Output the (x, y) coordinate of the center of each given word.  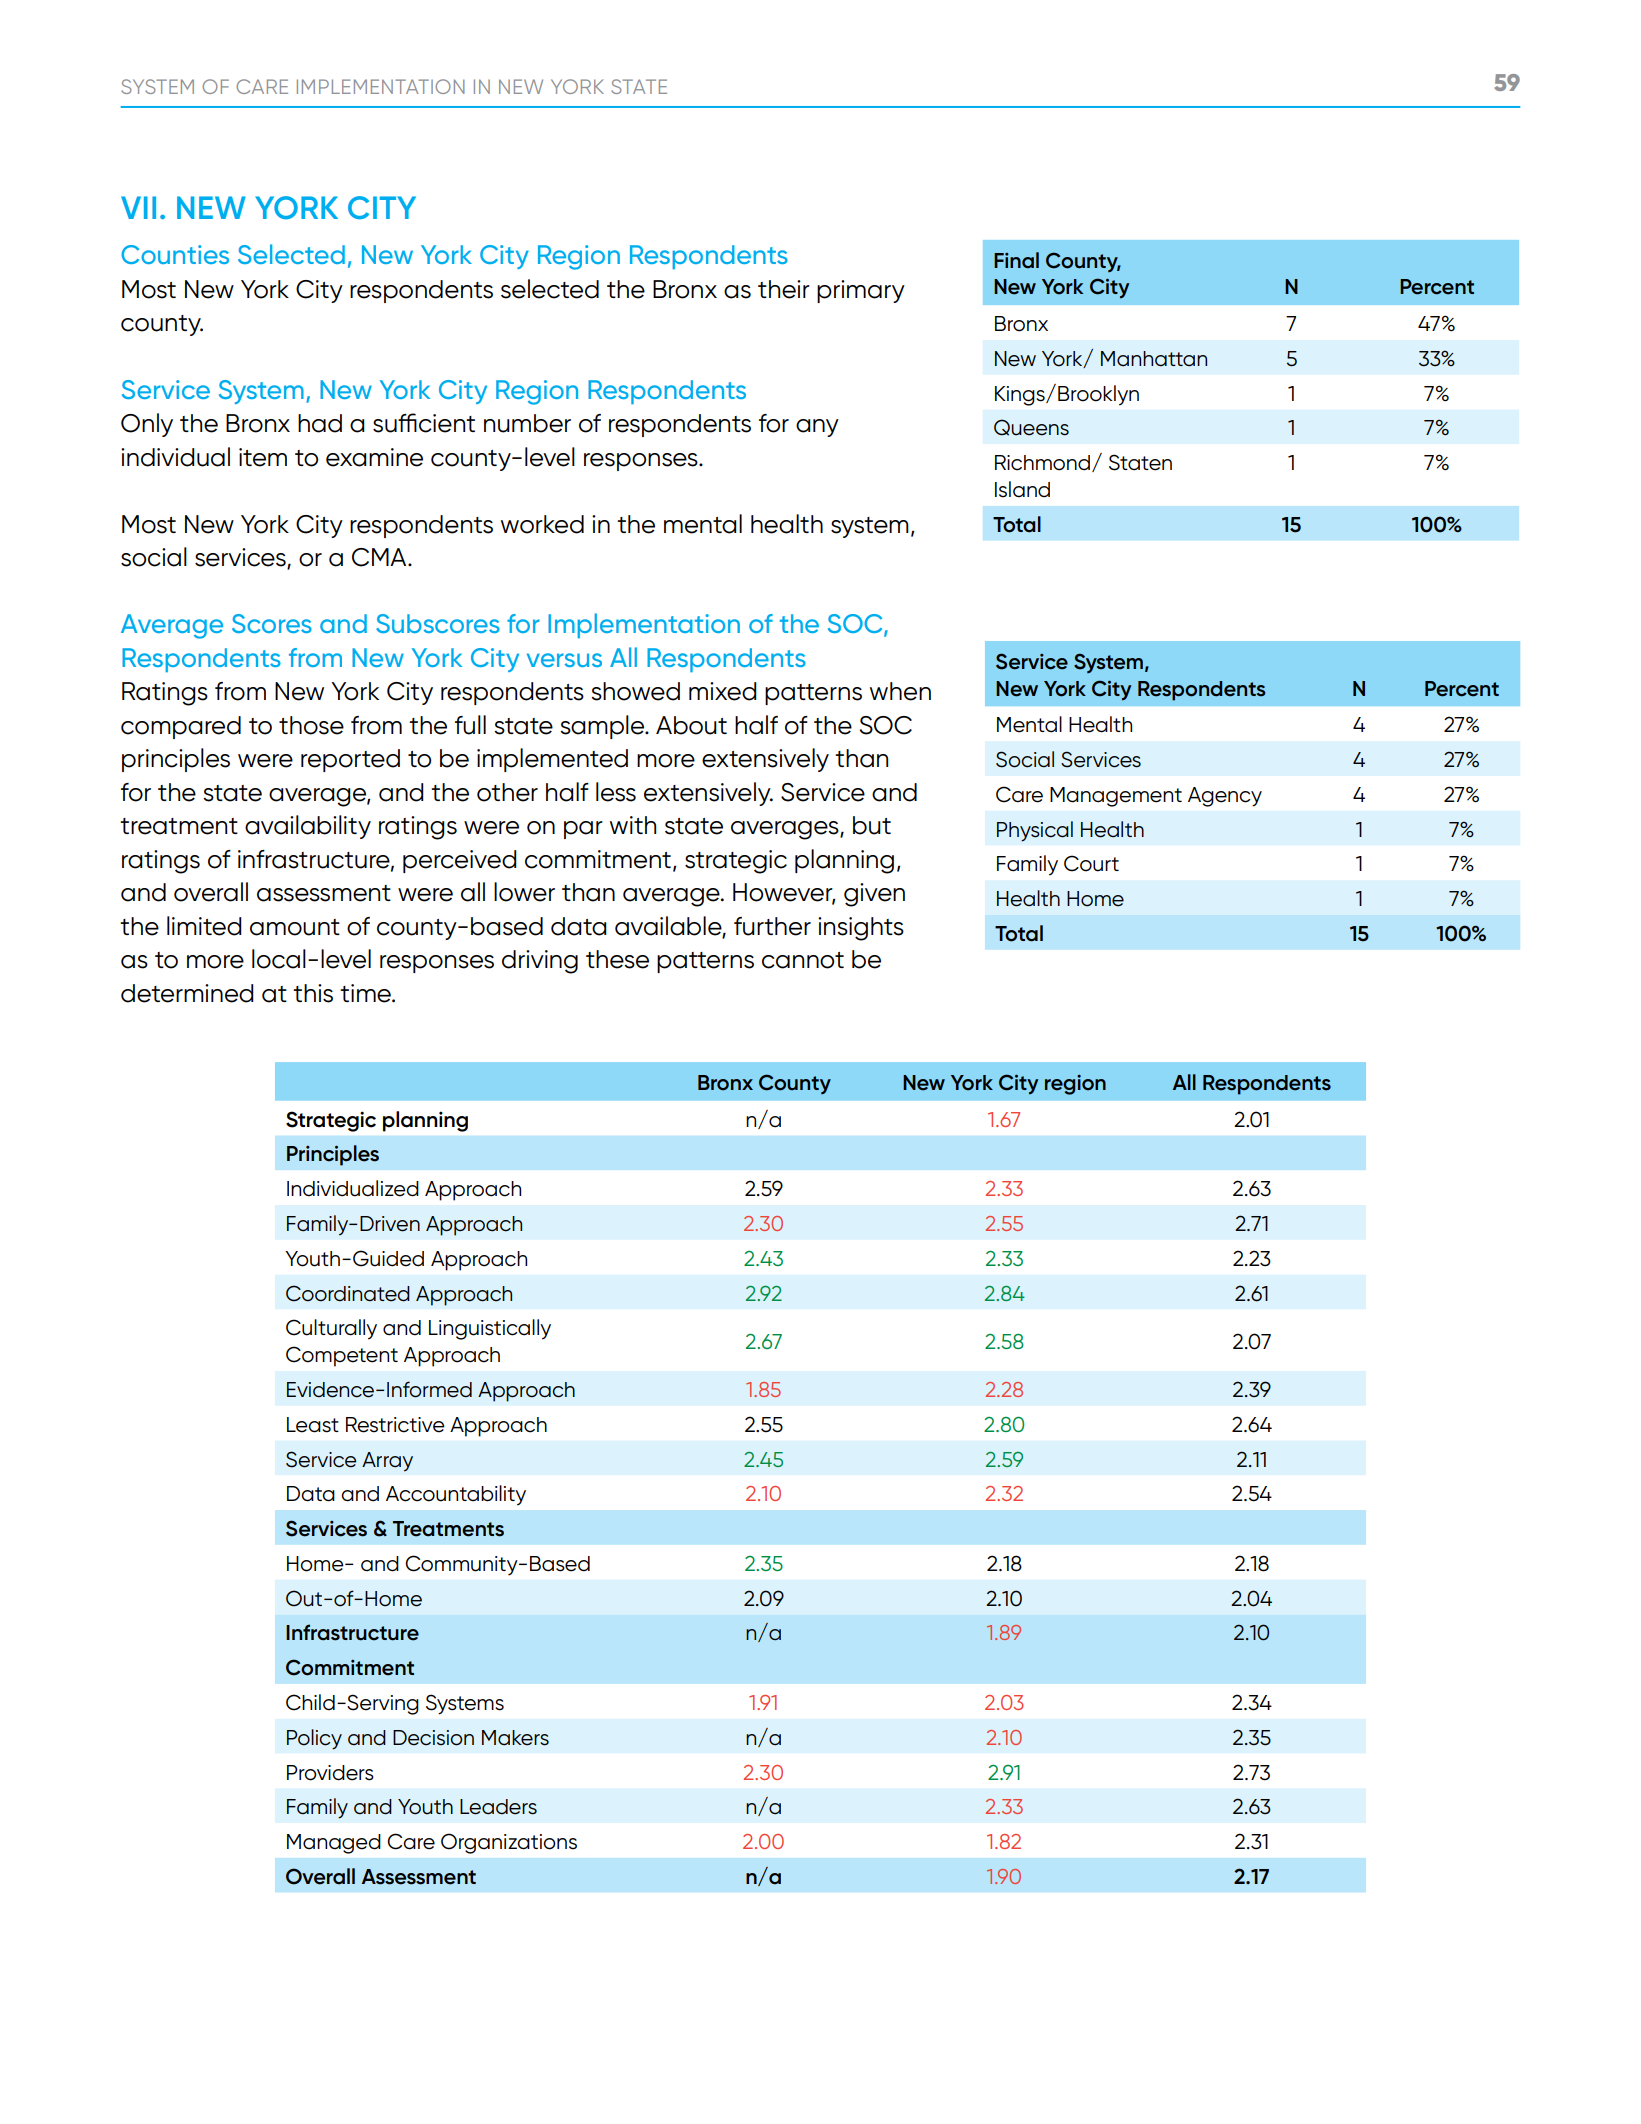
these (617, 959)
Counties (175, 254)
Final (1016, 260)
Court (1091, 863)
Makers (515, 1738)
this (313, 993)
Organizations (509, 1843)
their (784, 289)
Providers (330, 1773)
